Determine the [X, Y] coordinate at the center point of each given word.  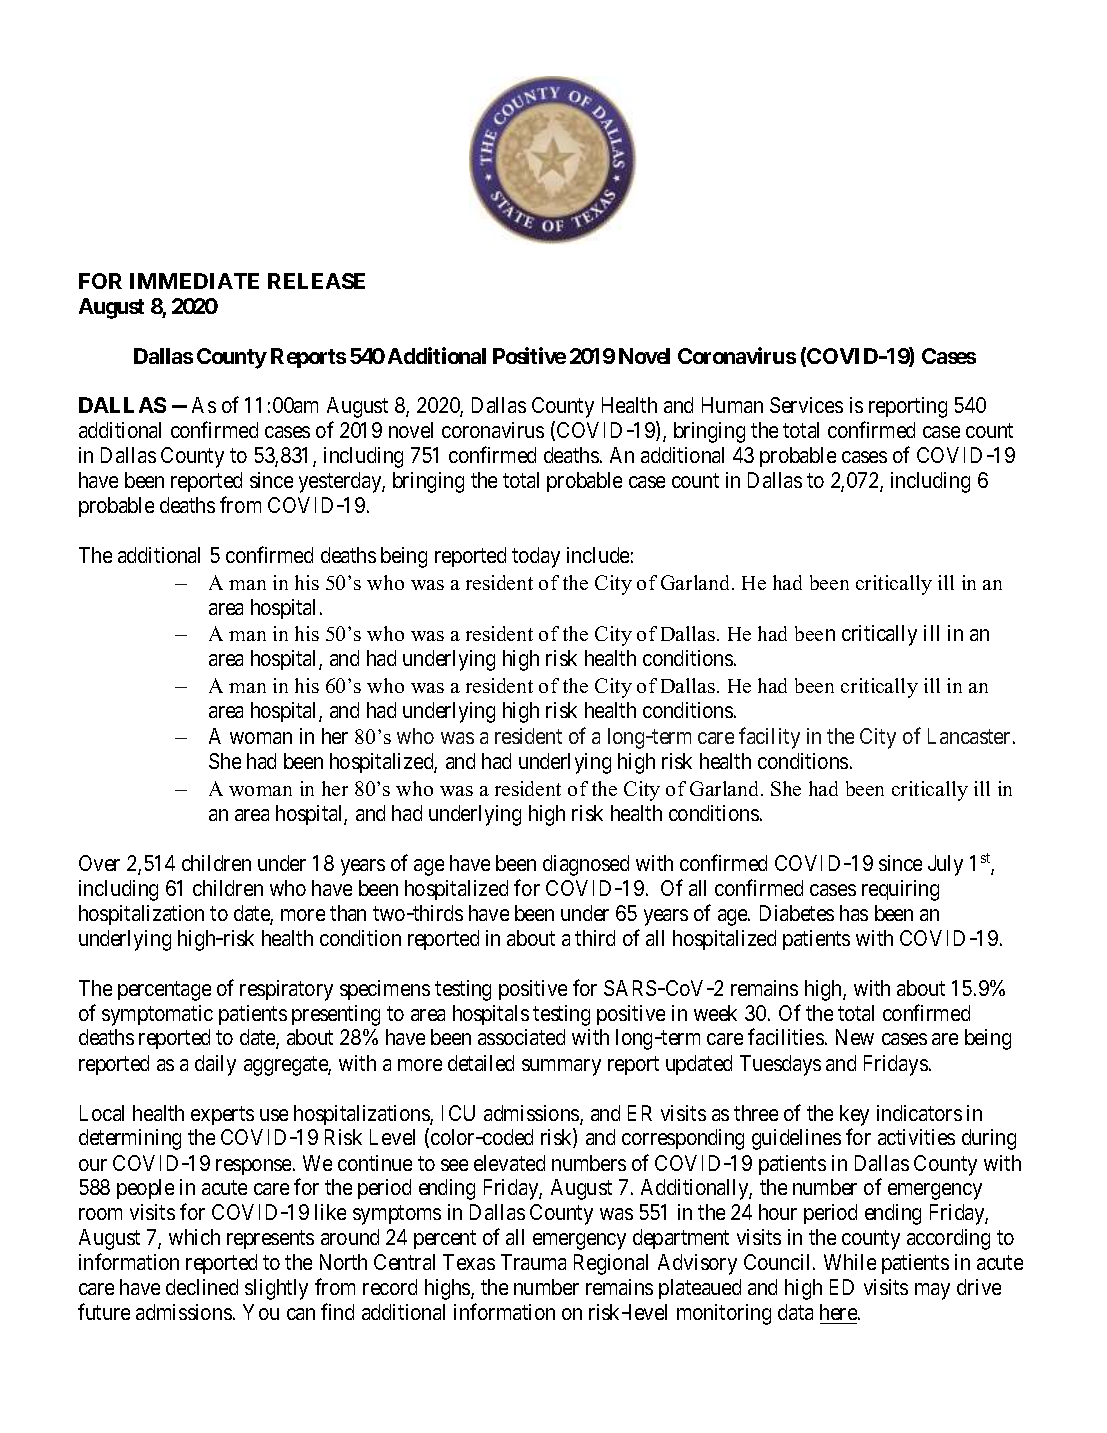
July [945, 865]
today [536, 557]
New [855, 1037]
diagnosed [586, 865]
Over [99, 863]
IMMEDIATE [194, 281]
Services [806, 405]
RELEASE [316, 281]
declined [202, 1287]
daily [215, 1065]
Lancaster [969, 736]
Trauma [533, 1262]
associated [521, 1037]
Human [732, 405]
